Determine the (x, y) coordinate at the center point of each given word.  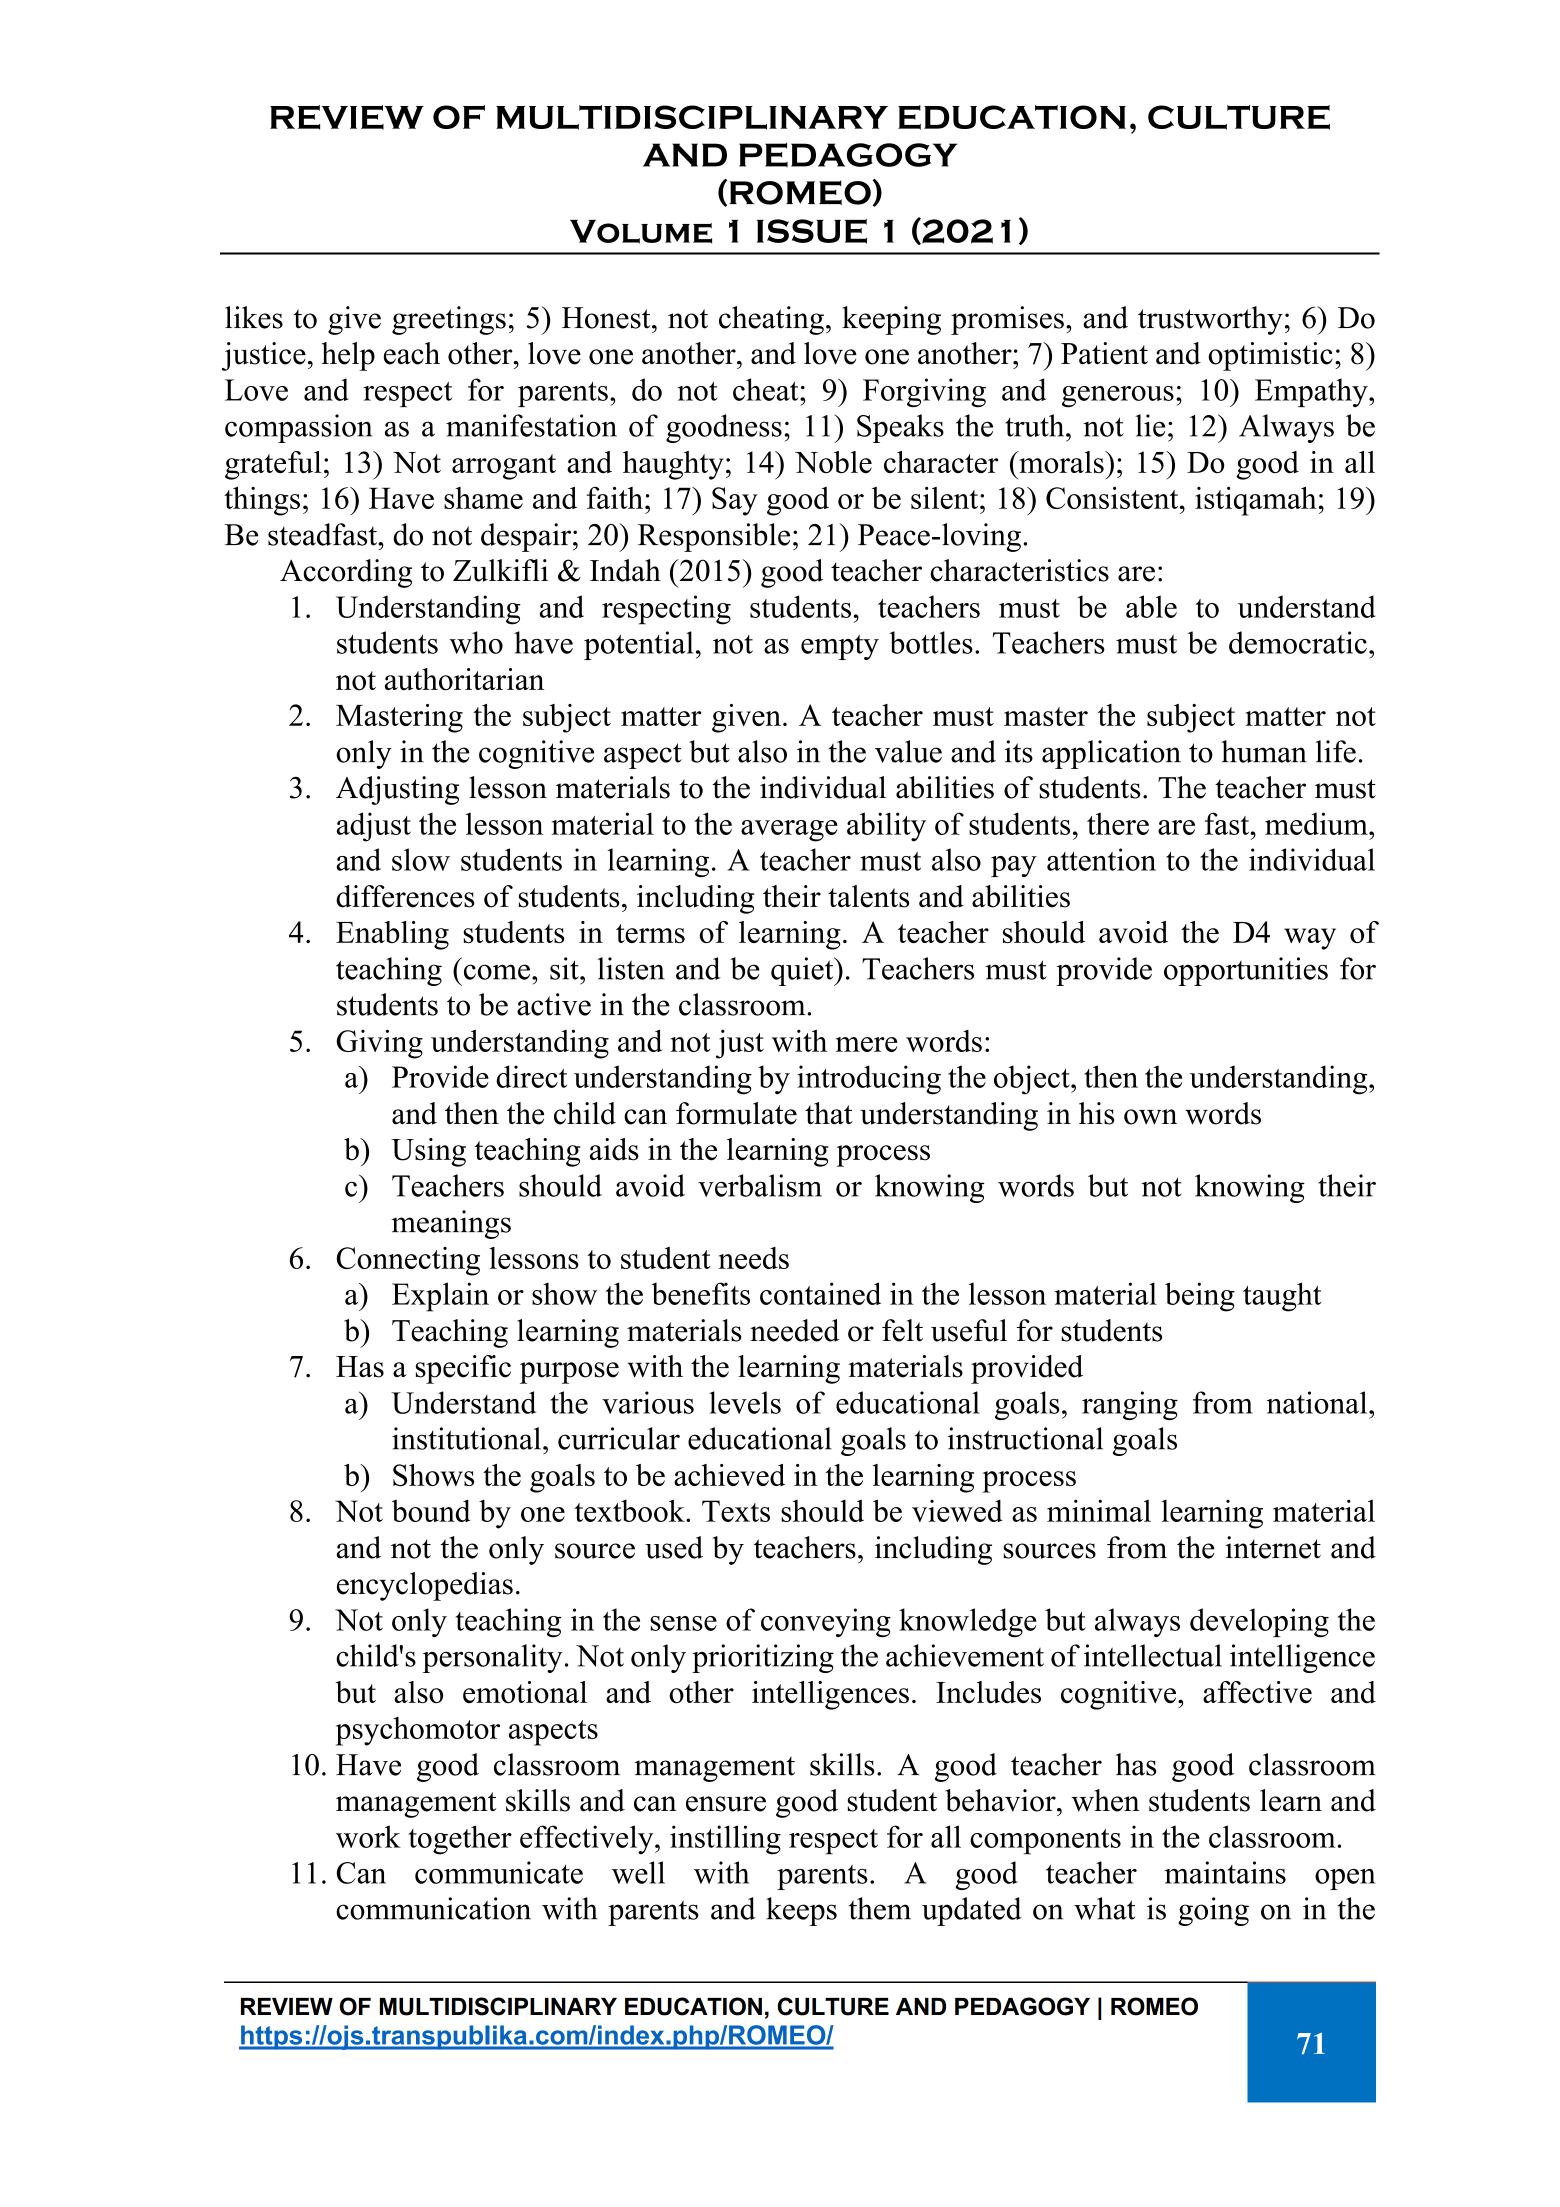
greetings (449, 320)
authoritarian (464, 679)
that (829, 1113)
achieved (729, 1475)
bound (431, 1510)
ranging (1130, 1405)
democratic (1298, 642)
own (1150, 1117)
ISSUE (812, 231)
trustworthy (1210, 320)
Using (428, 1152)
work (368, 1836)
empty (840, 647)
